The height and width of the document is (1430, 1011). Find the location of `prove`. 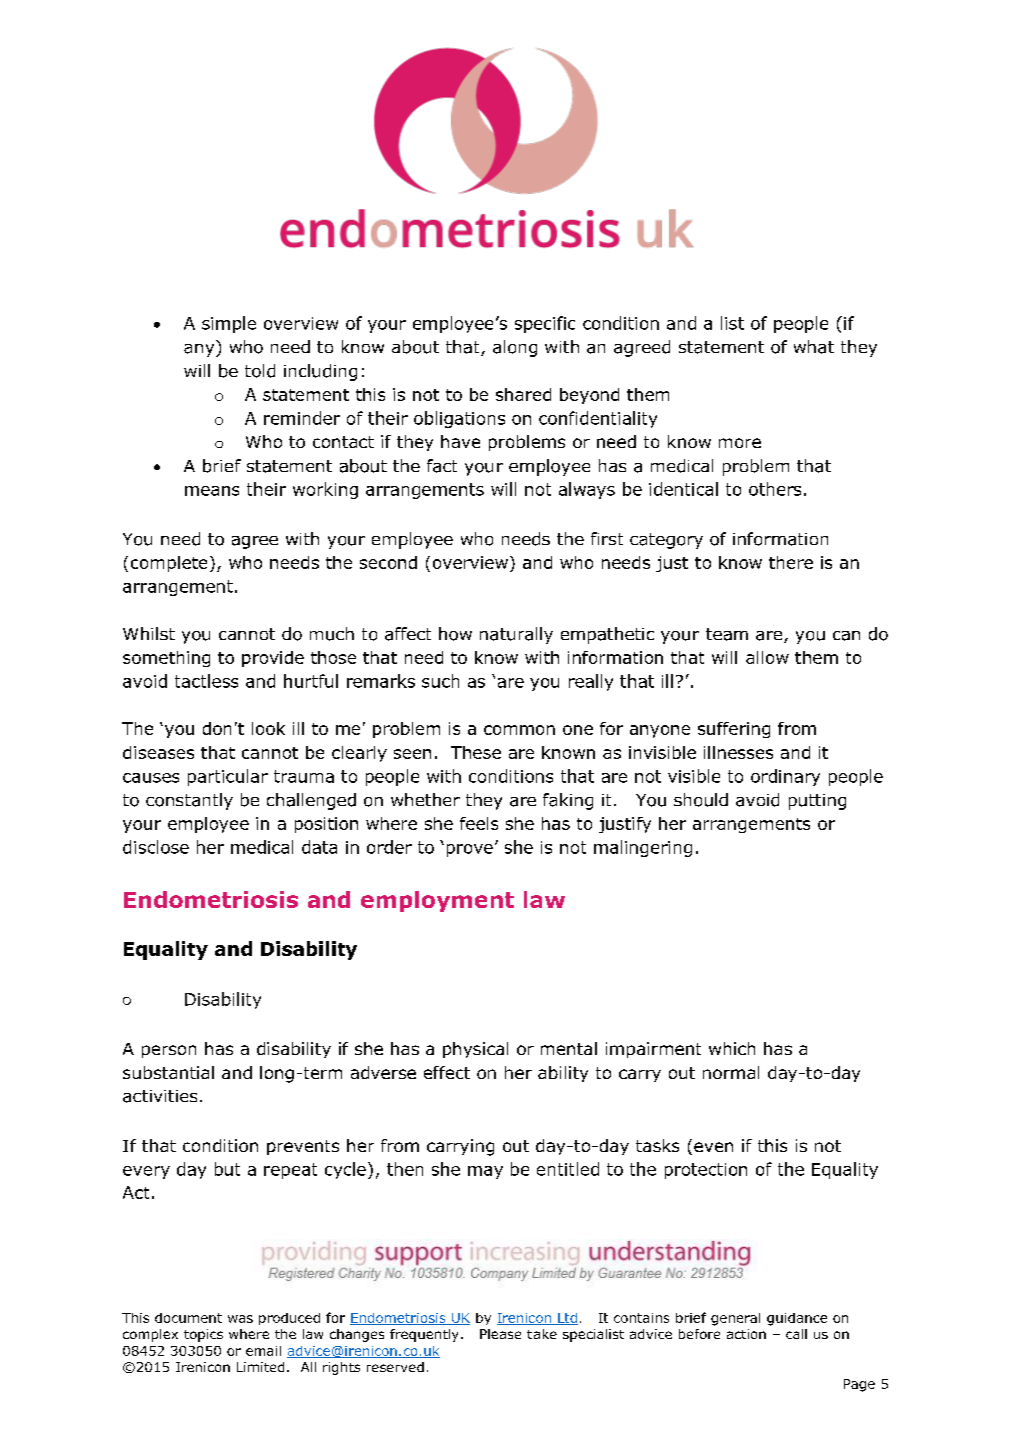

prove is located at coordinates (470, 850).
